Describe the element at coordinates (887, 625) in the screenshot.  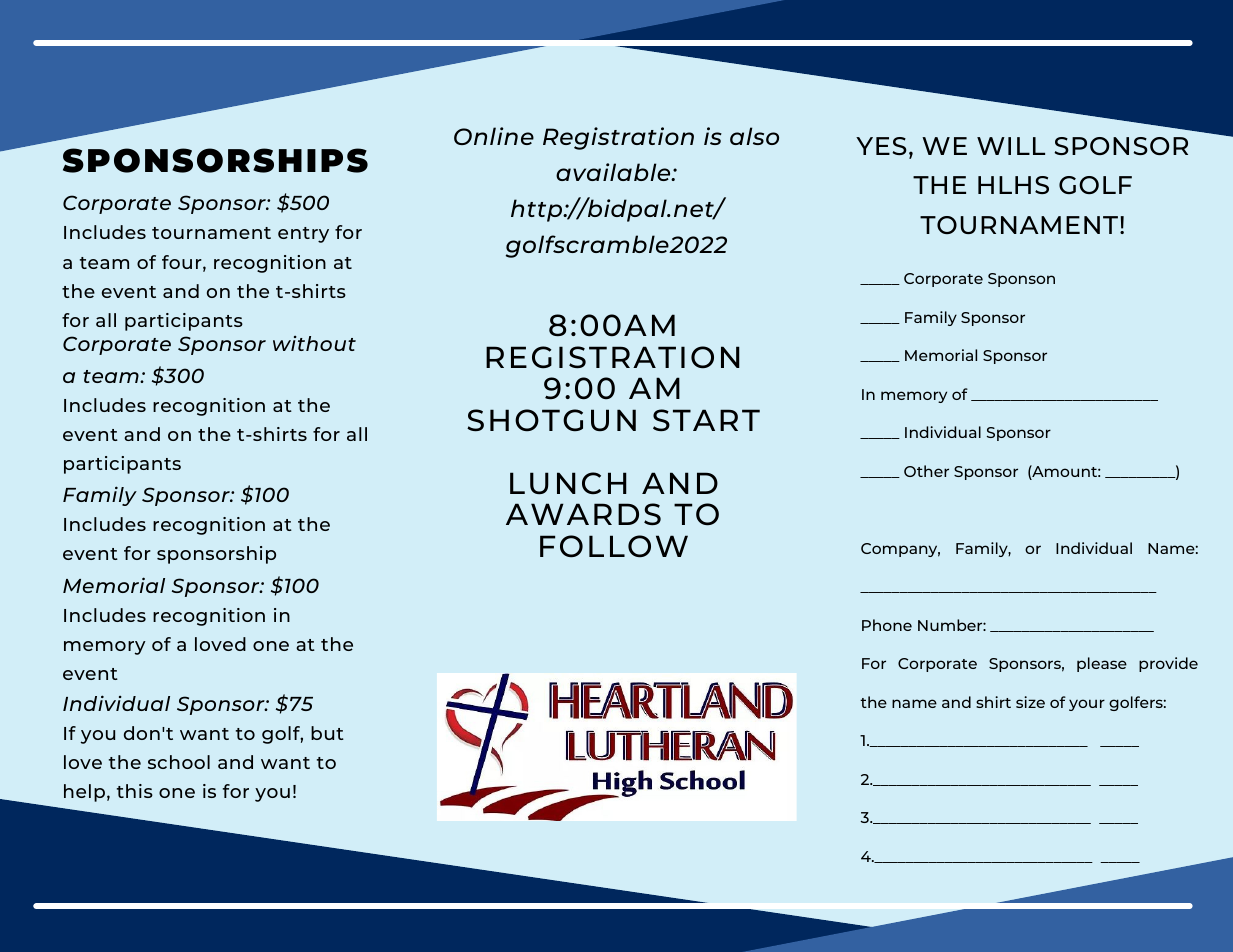
I see `Phone` at that location.
